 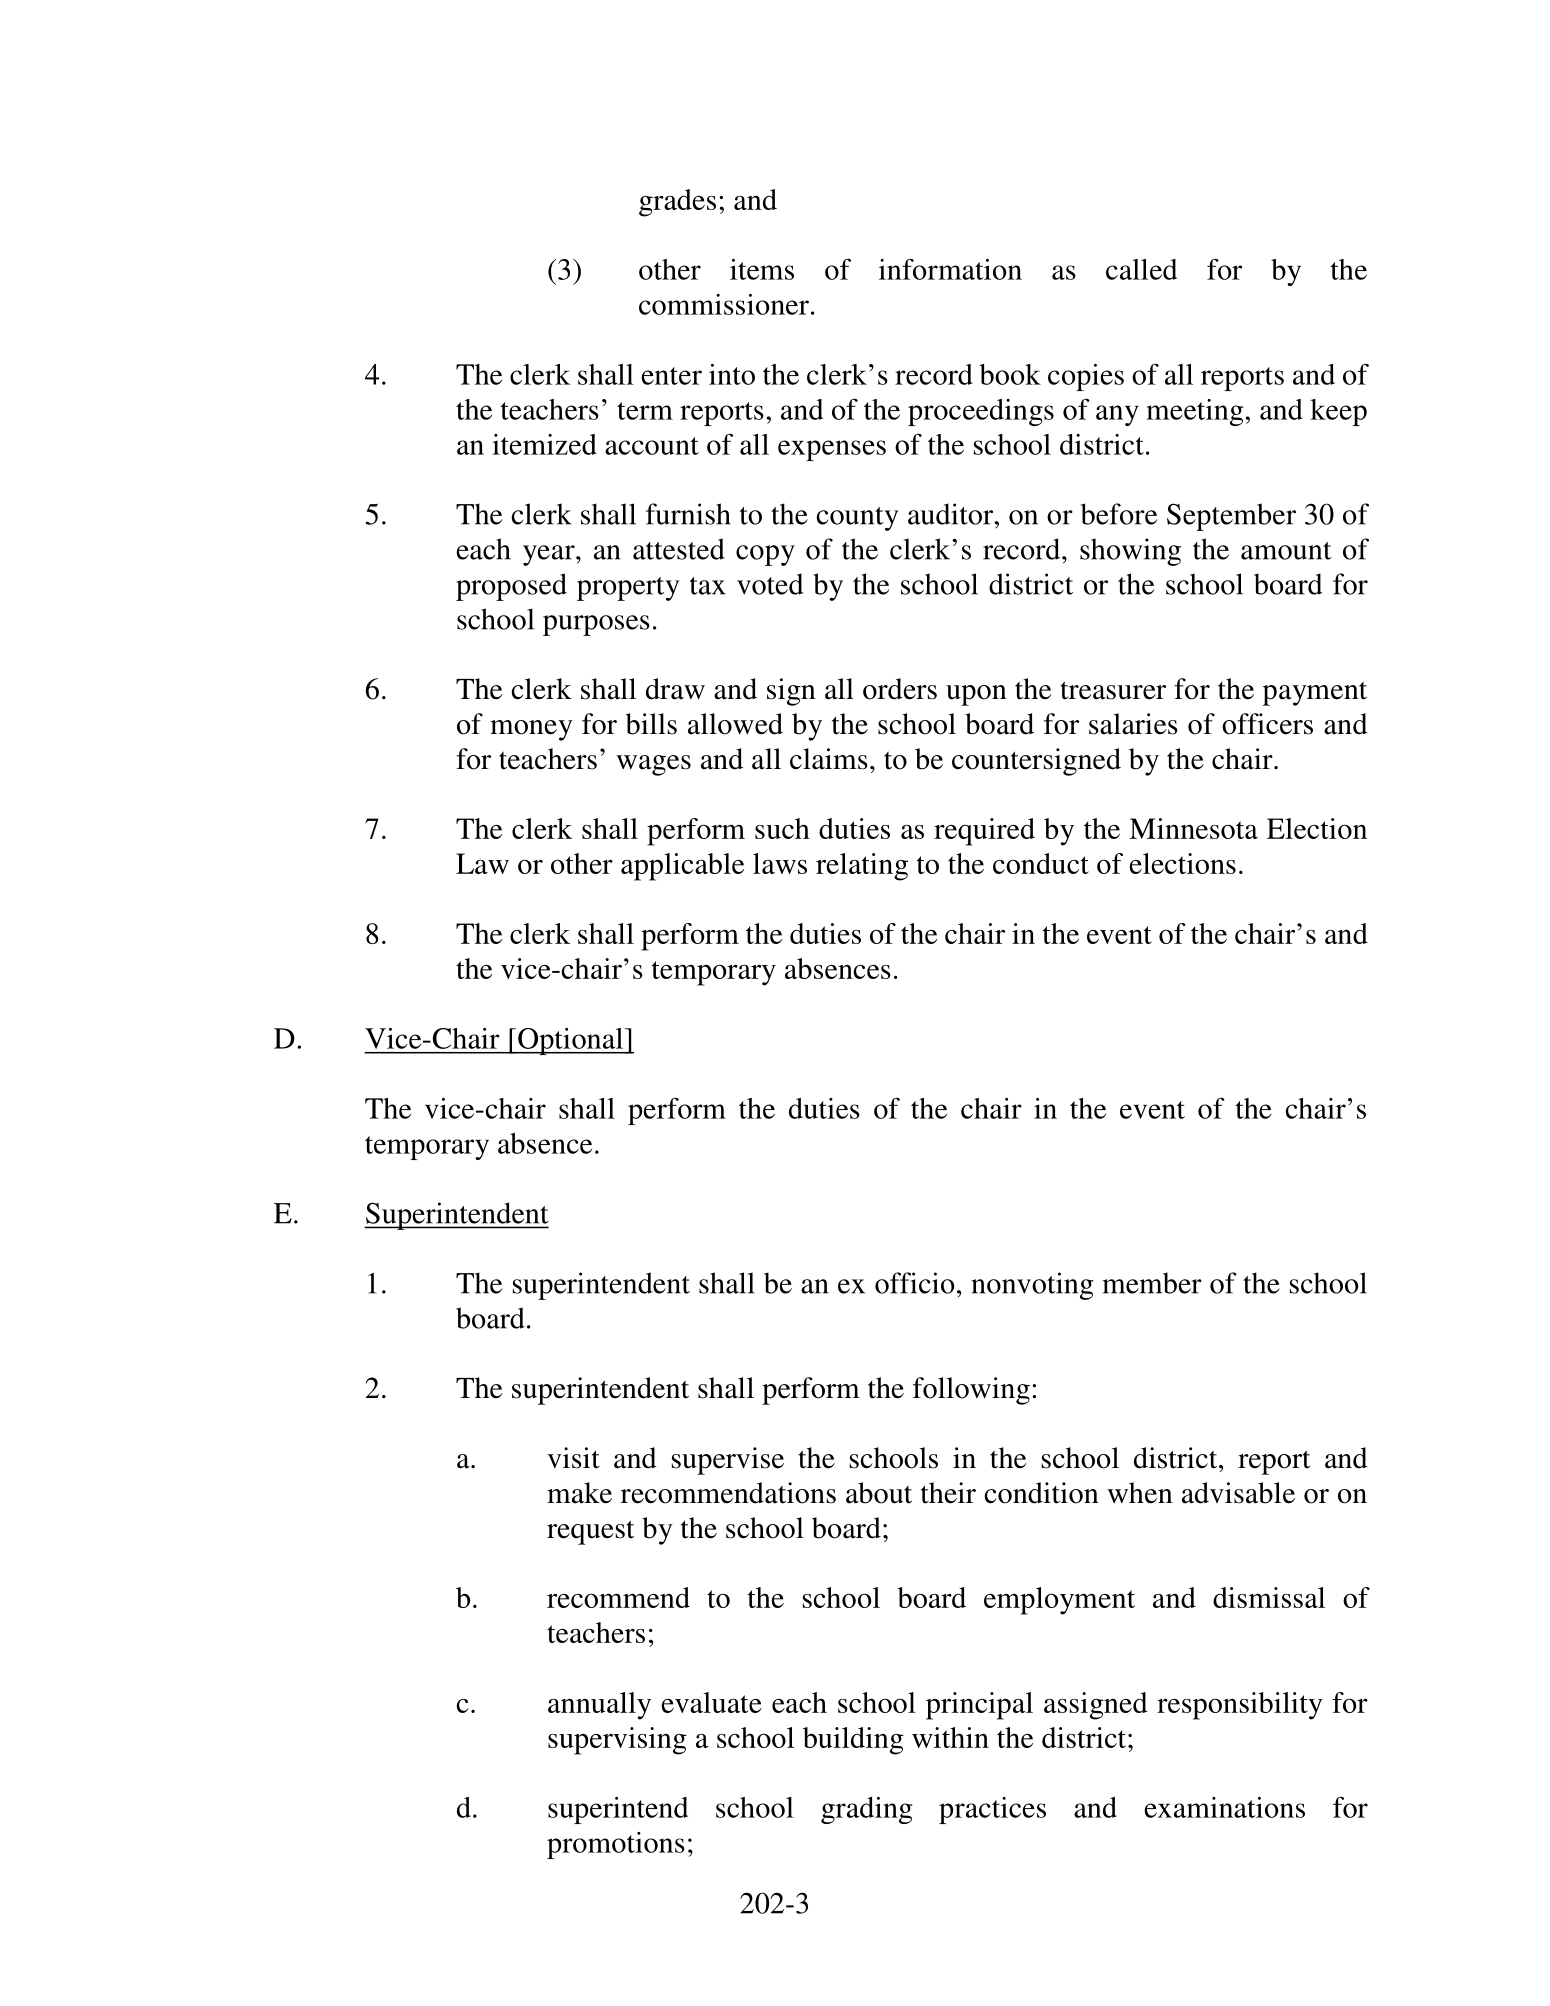 What do you see at coordinates (1141, 269) in the page?
I see `called` at bounding box center [1141, 269].
